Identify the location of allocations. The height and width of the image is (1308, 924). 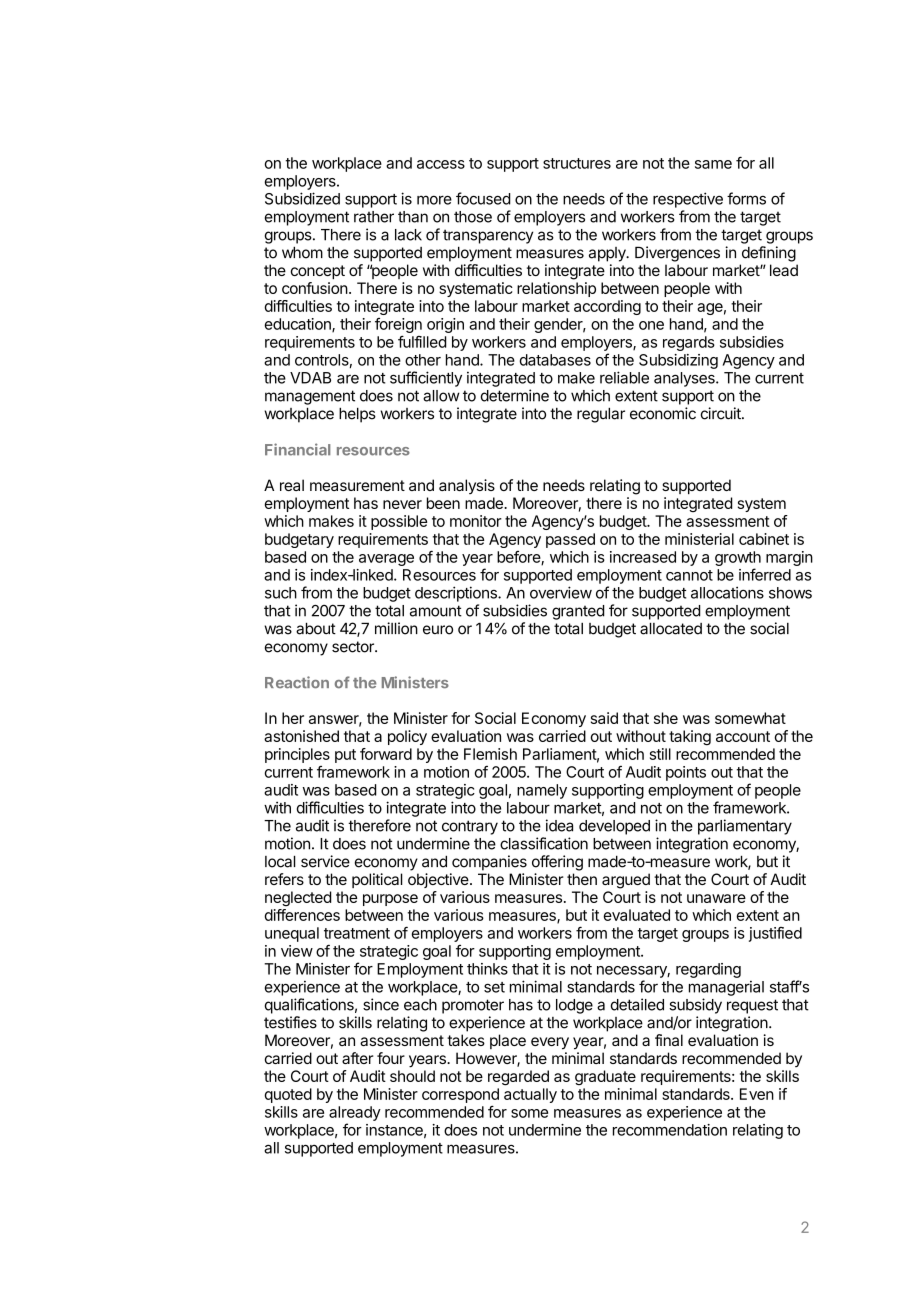
(727, 592).
